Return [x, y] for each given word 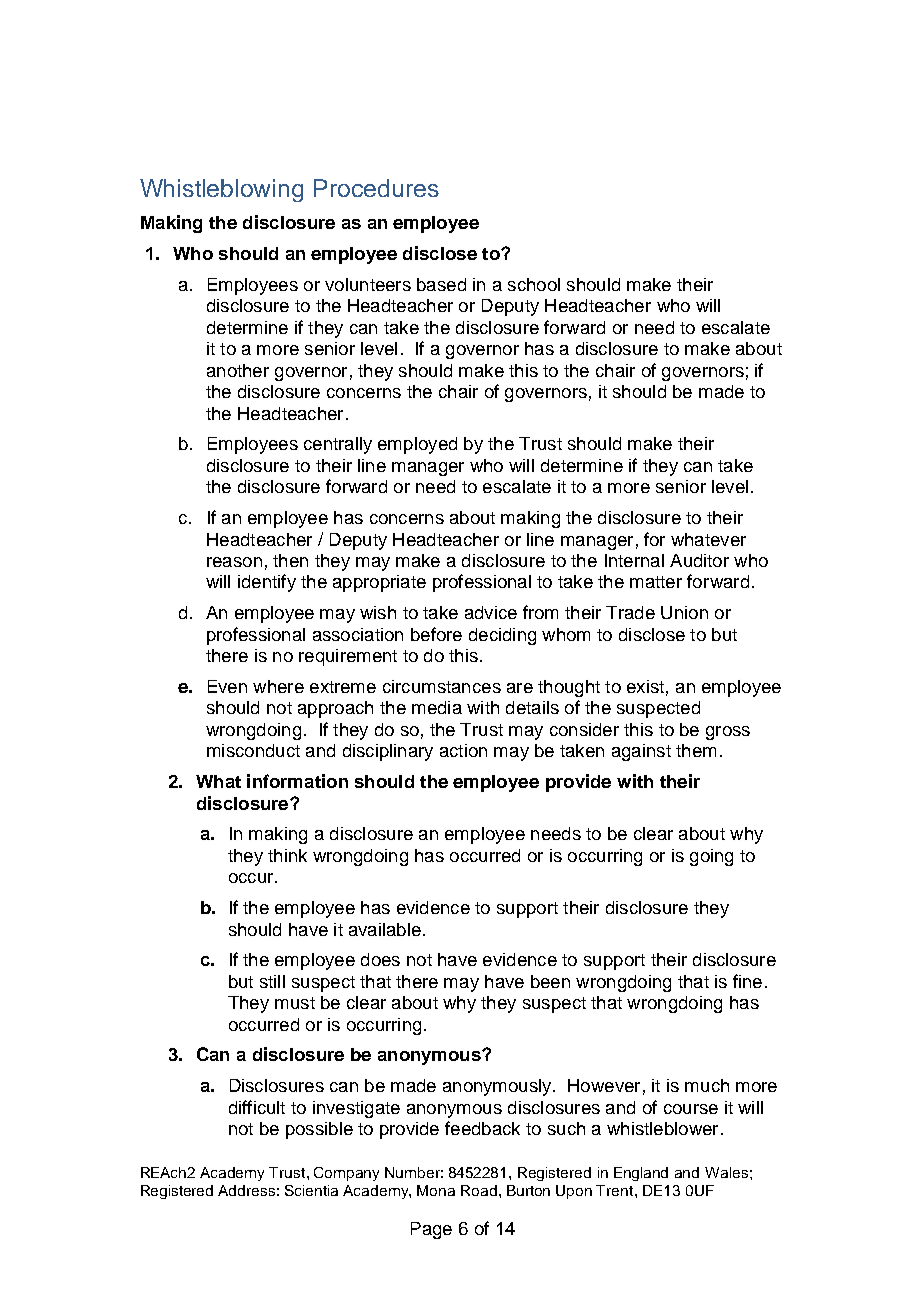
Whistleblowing [221, 190]
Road [479, 1190]
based [441, 284]
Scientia [311, 1190]
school [534, 284]
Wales [726, 1172]
